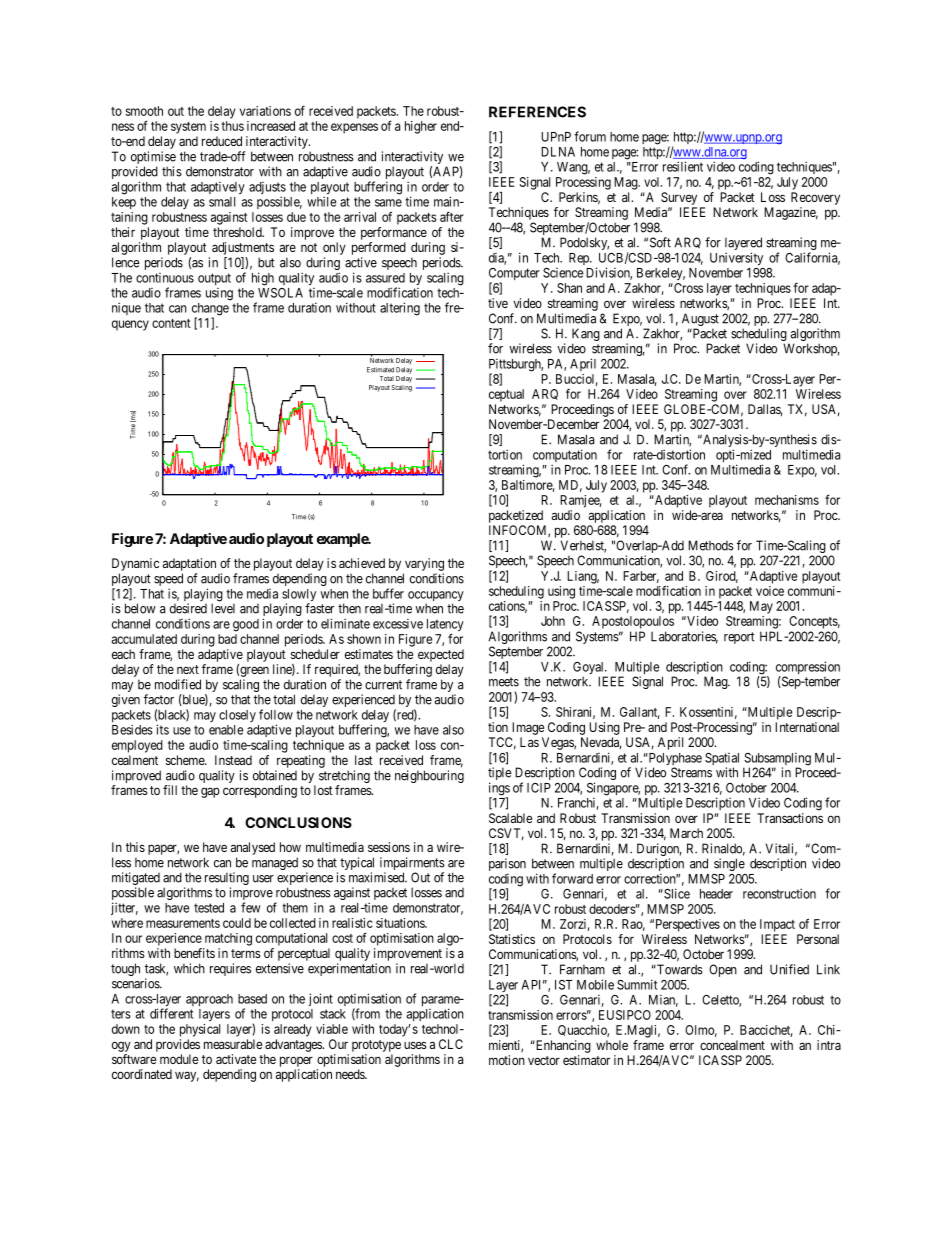  Describe the element at coordinates (200, 1030) in the image. I see `physical` at that location.
